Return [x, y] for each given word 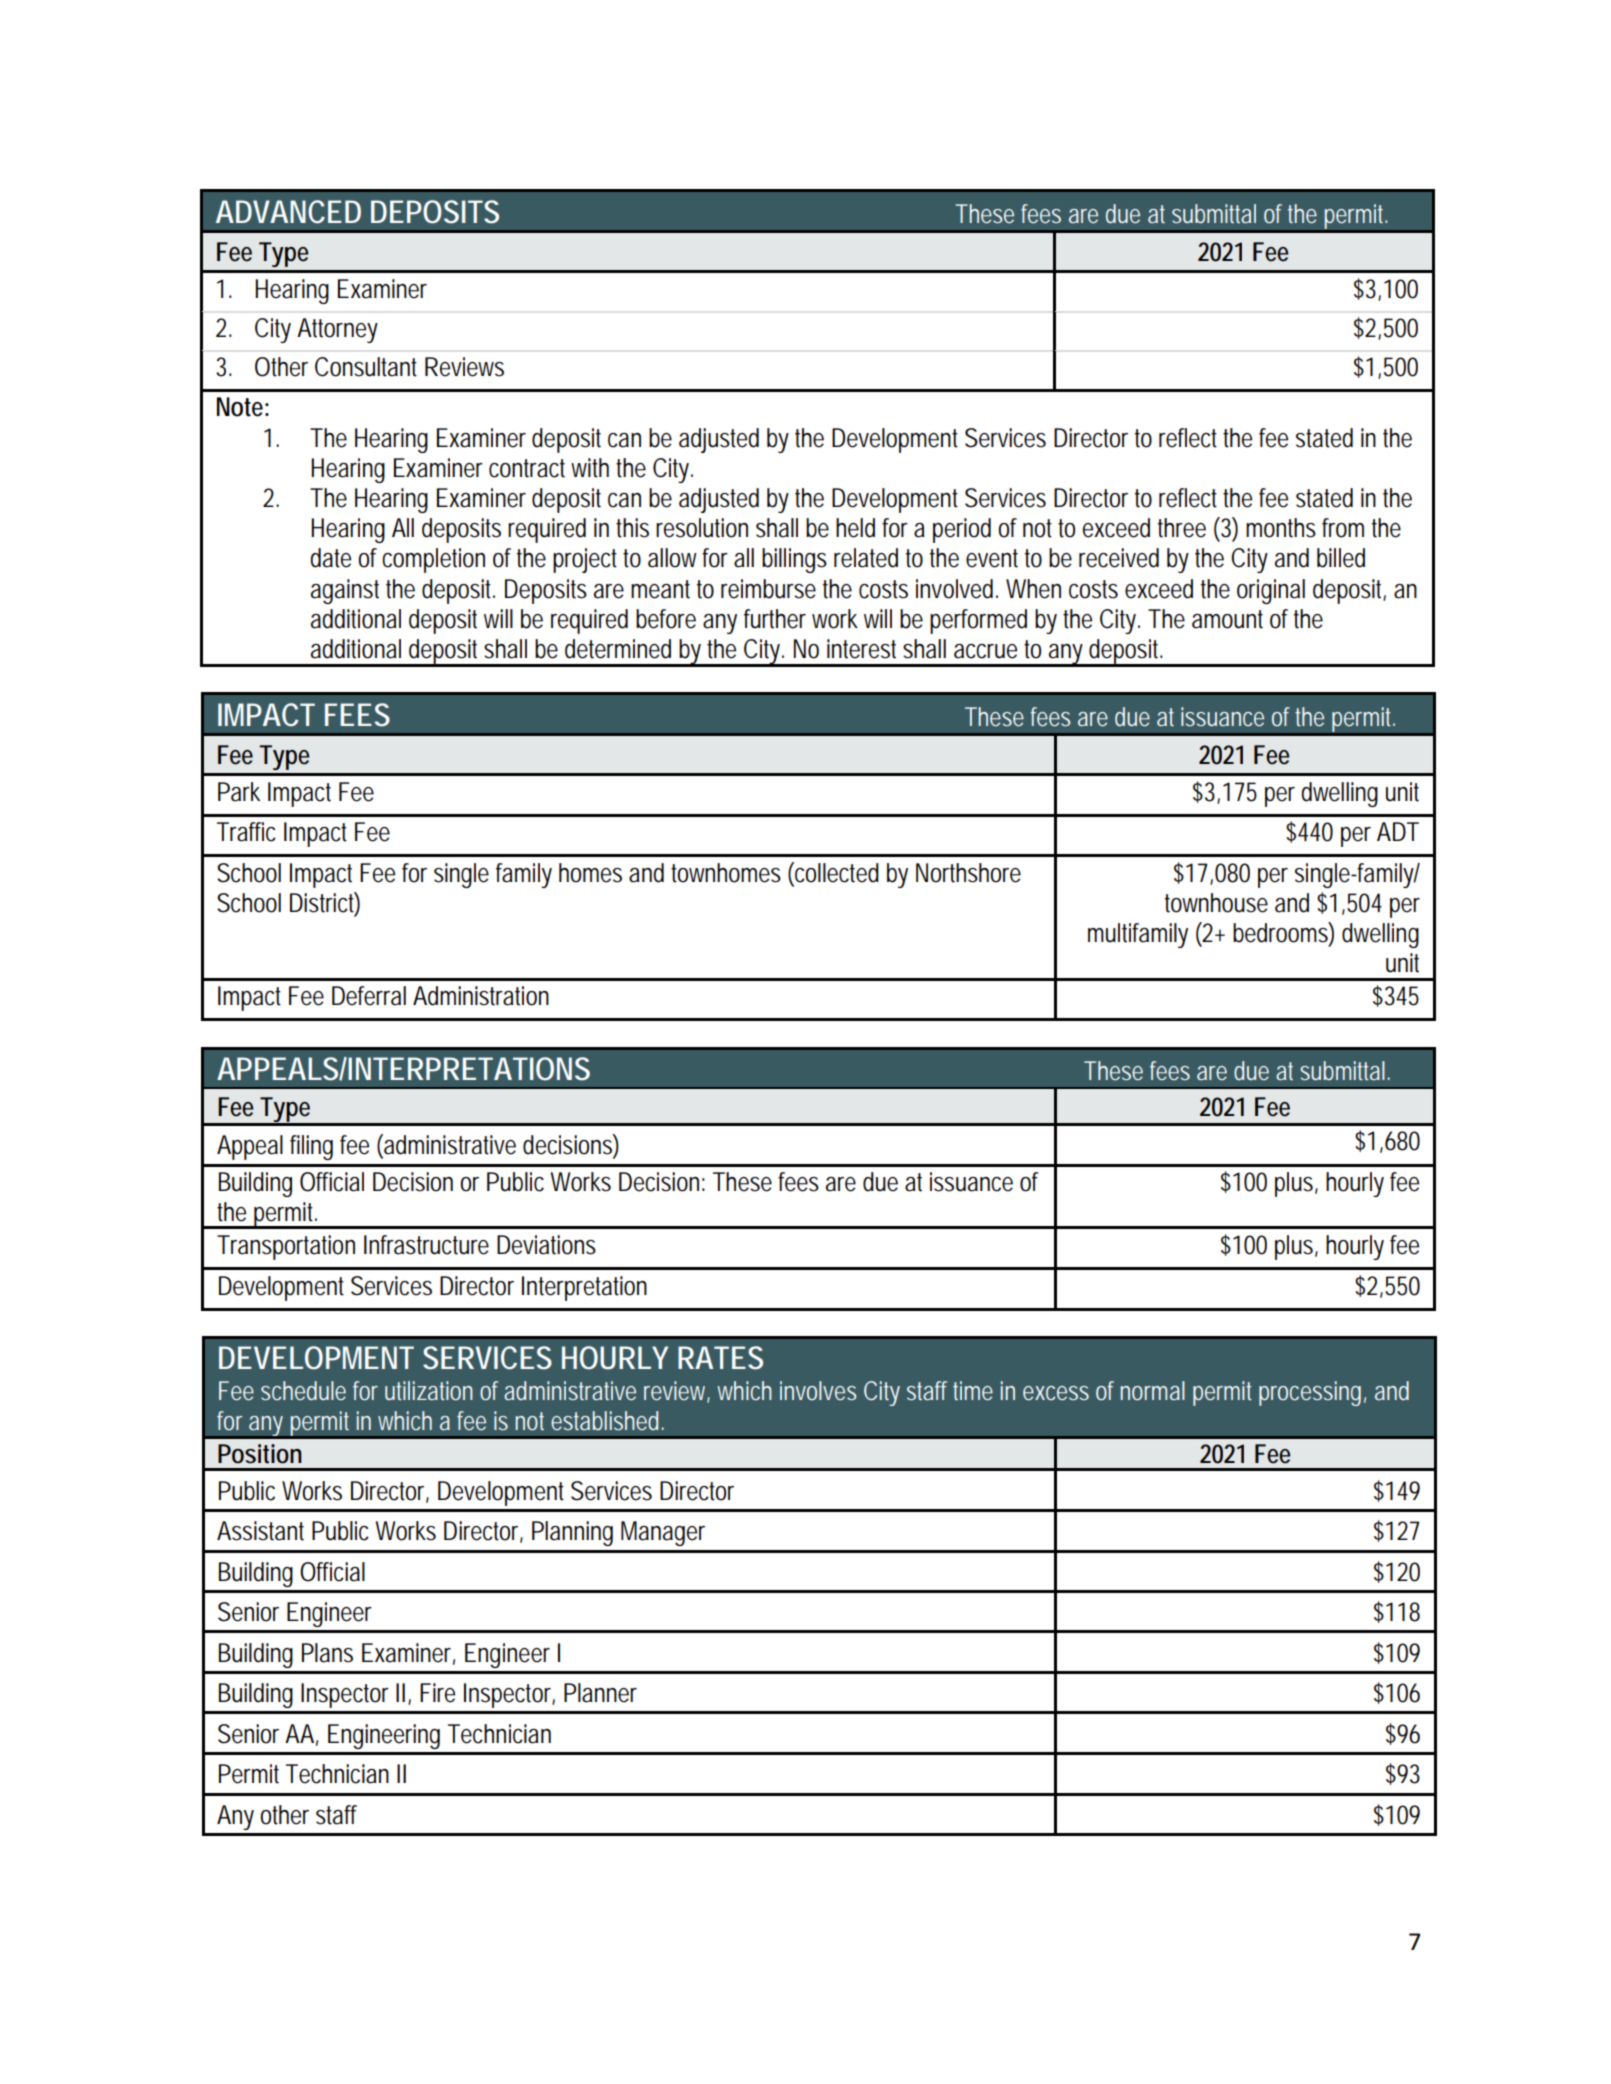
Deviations [546, 1245]
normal [1153, 1390]
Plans [327, 1653]
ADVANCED [288, 212]
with [590, 468]
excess [1056, 1393]
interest [861, 649]
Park [239, 792]
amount [1227, 619]
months [1281, 528]
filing [311, 1147]
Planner [600, 1693]
